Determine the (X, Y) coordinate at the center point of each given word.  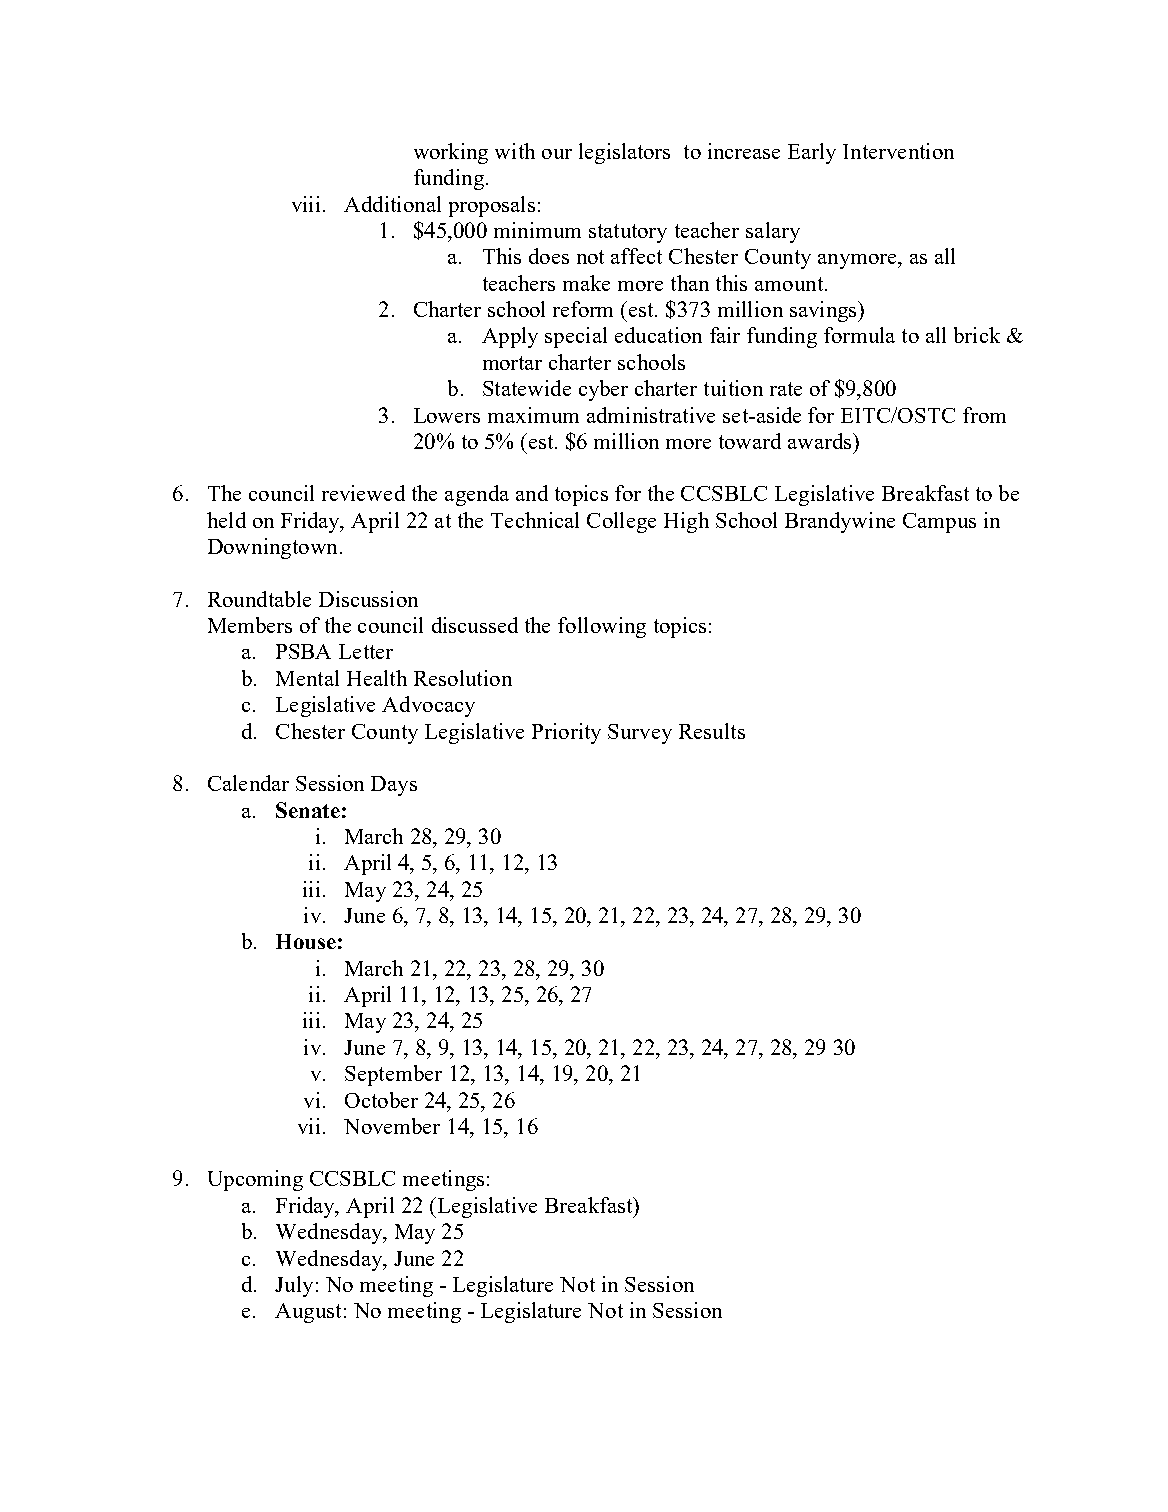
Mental (307, 678)
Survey (640, 734)
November (392, 1126)
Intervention (898, 151)
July (294, 1286)
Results (712, 731)
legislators (624, 153)
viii (306, 204)
